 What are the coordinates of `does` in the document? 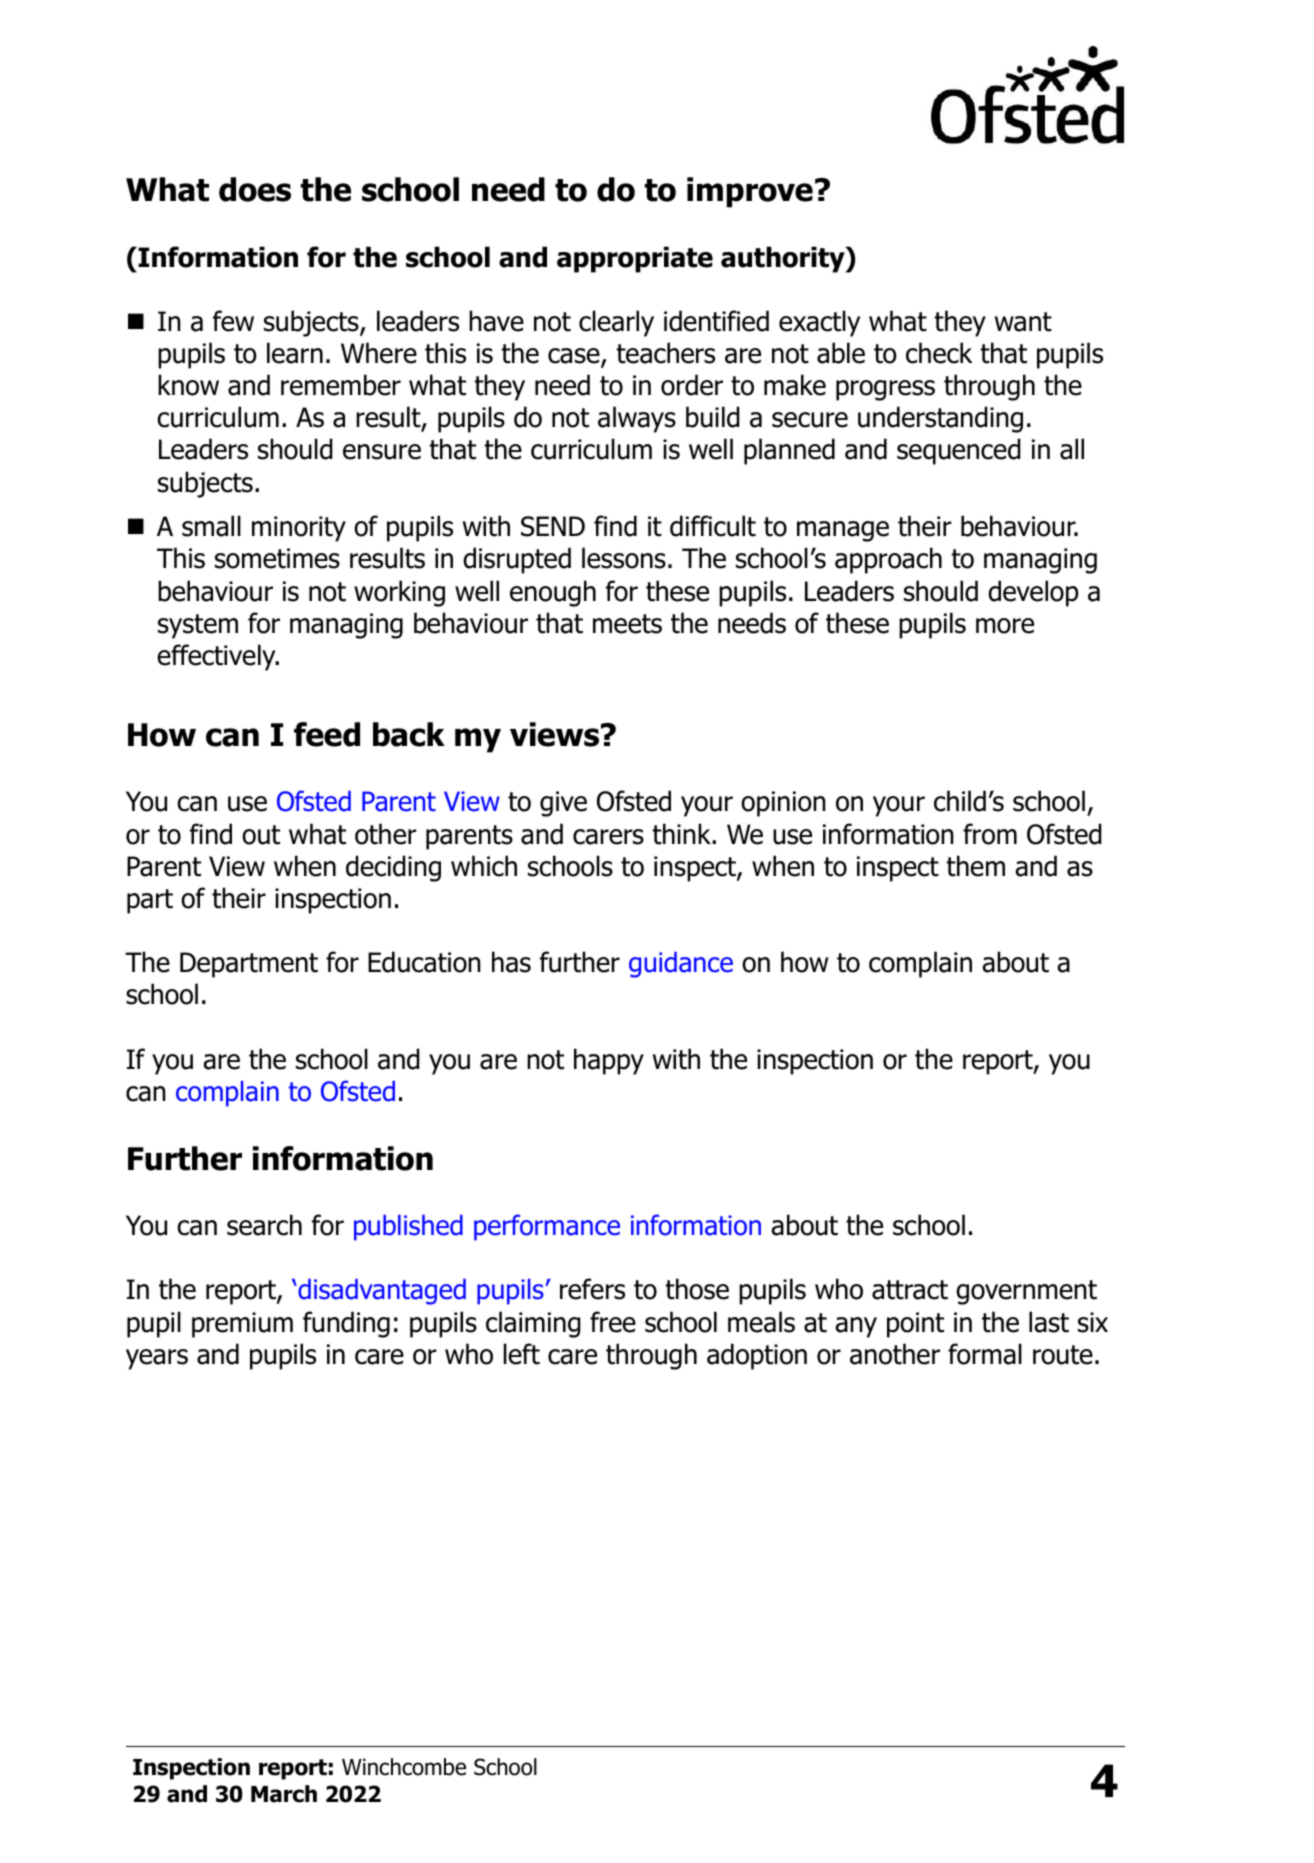 It's located at (255, 189).
